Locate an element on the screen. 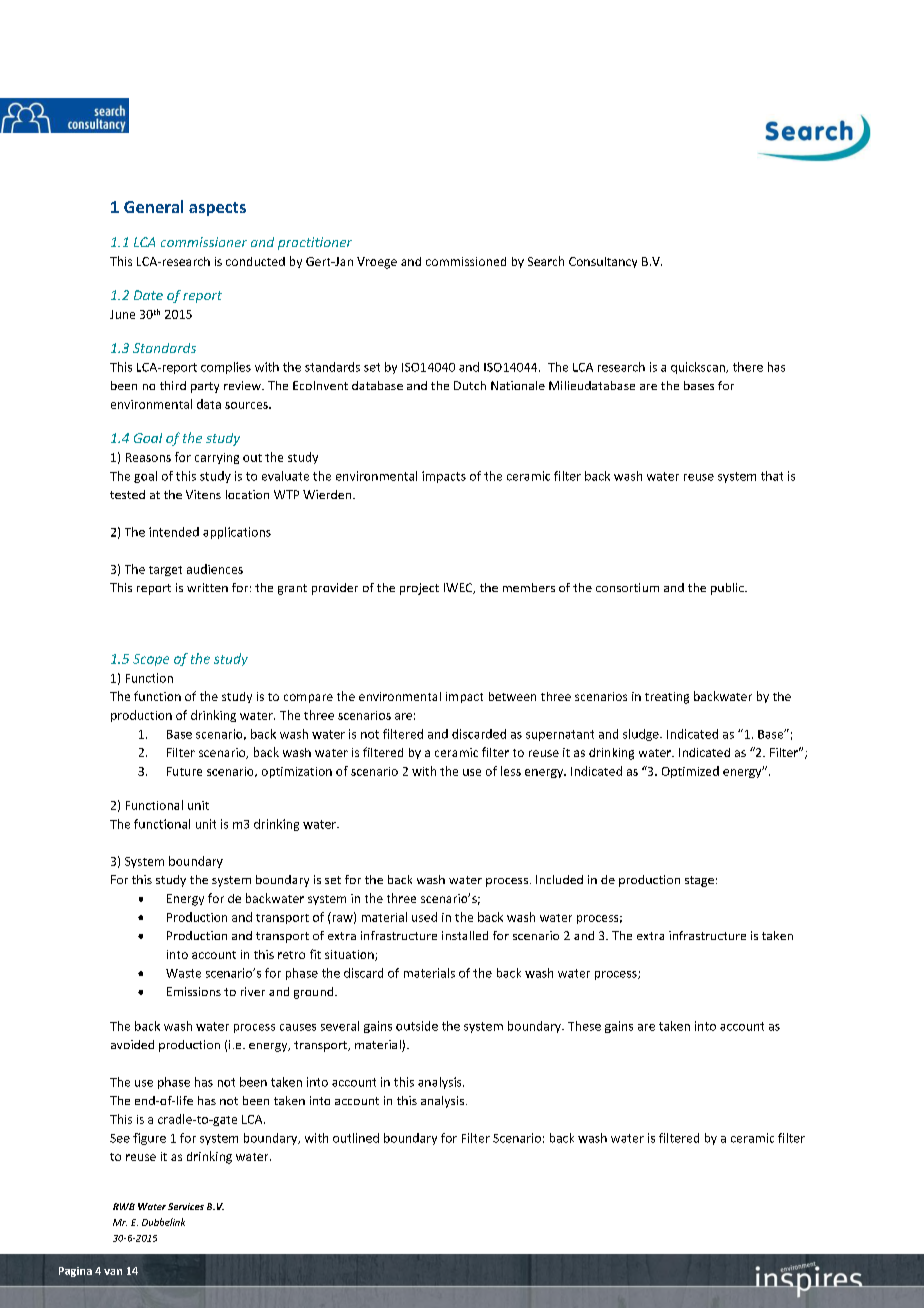  Consultancy is located at coordinates (603, 262).
